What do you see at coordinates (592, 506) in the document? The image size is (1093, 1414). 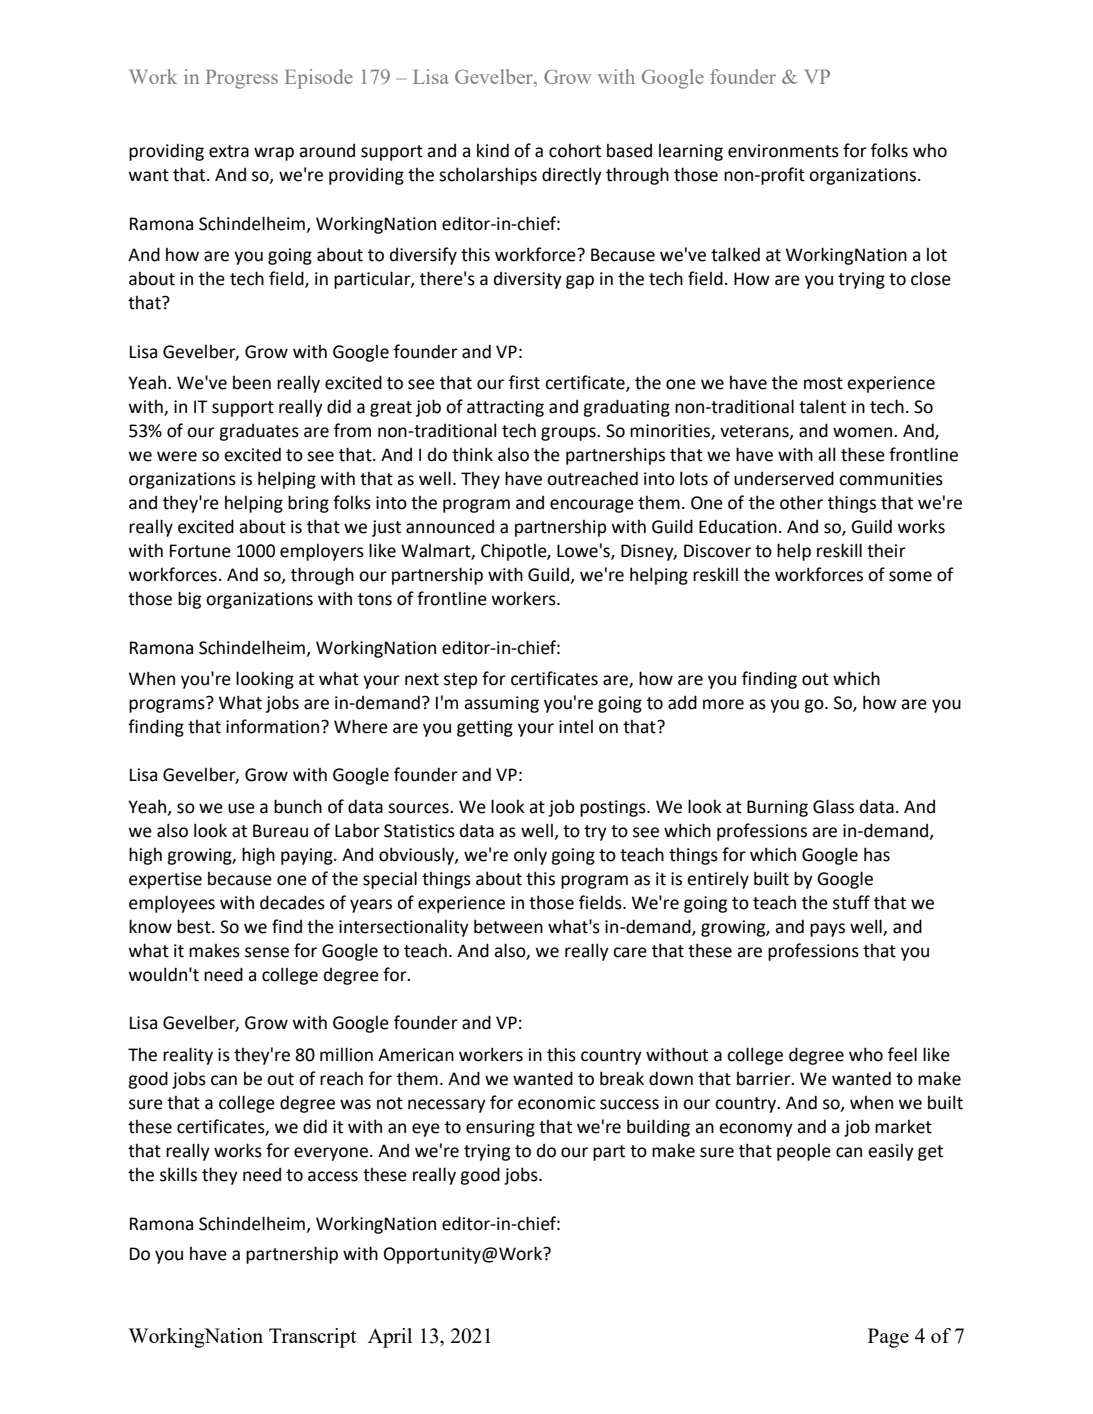 I see `encourage` at bounding box center [592, 506].
